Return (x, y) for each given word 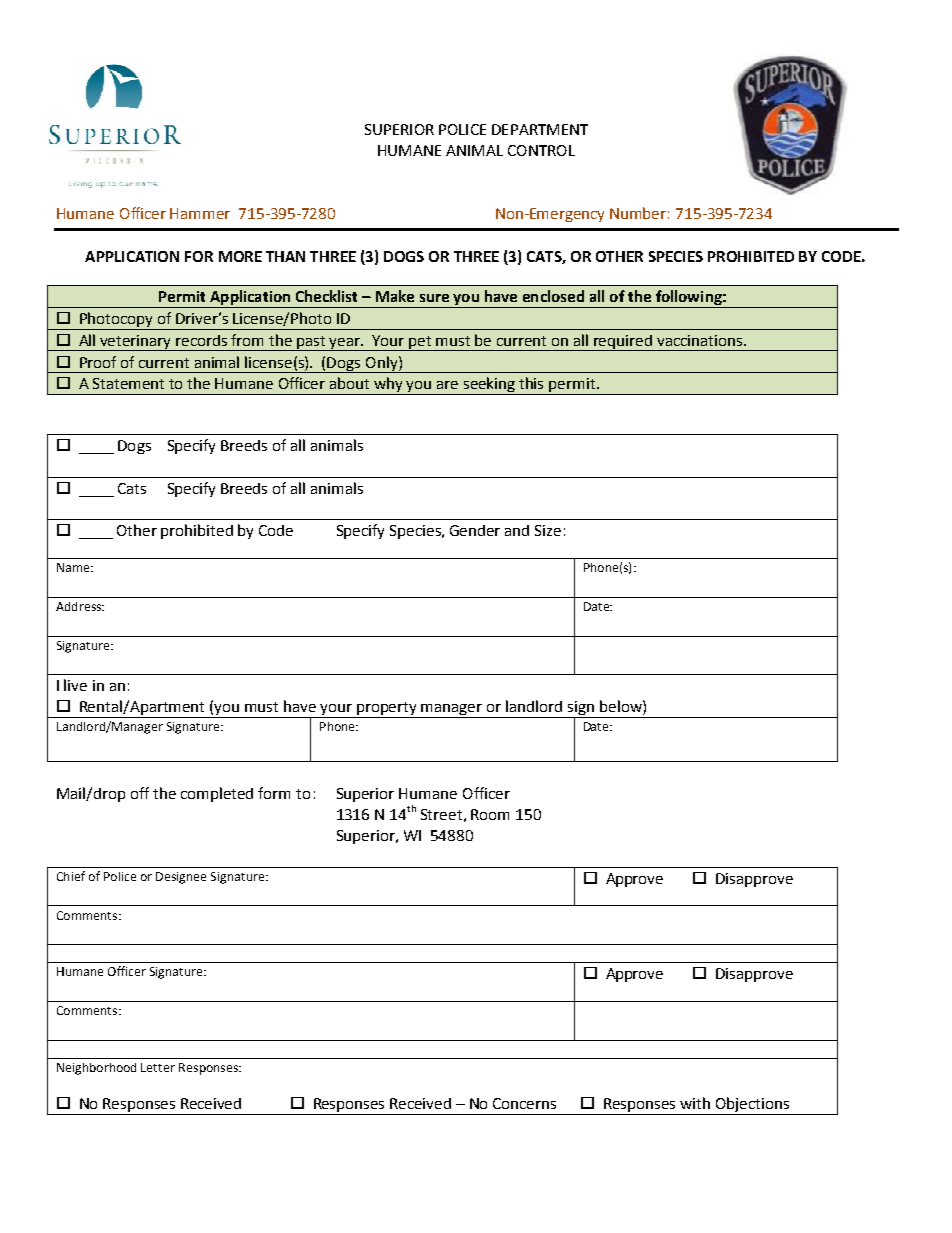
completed (217, 794)
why (389, 386)
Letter (158, 1067)
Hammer (200, 213)
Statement (128, 383)
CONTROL (541, 150)
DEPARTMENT (540, 129)
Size (548, 530)
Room (490, 814)
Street (441, 814)
